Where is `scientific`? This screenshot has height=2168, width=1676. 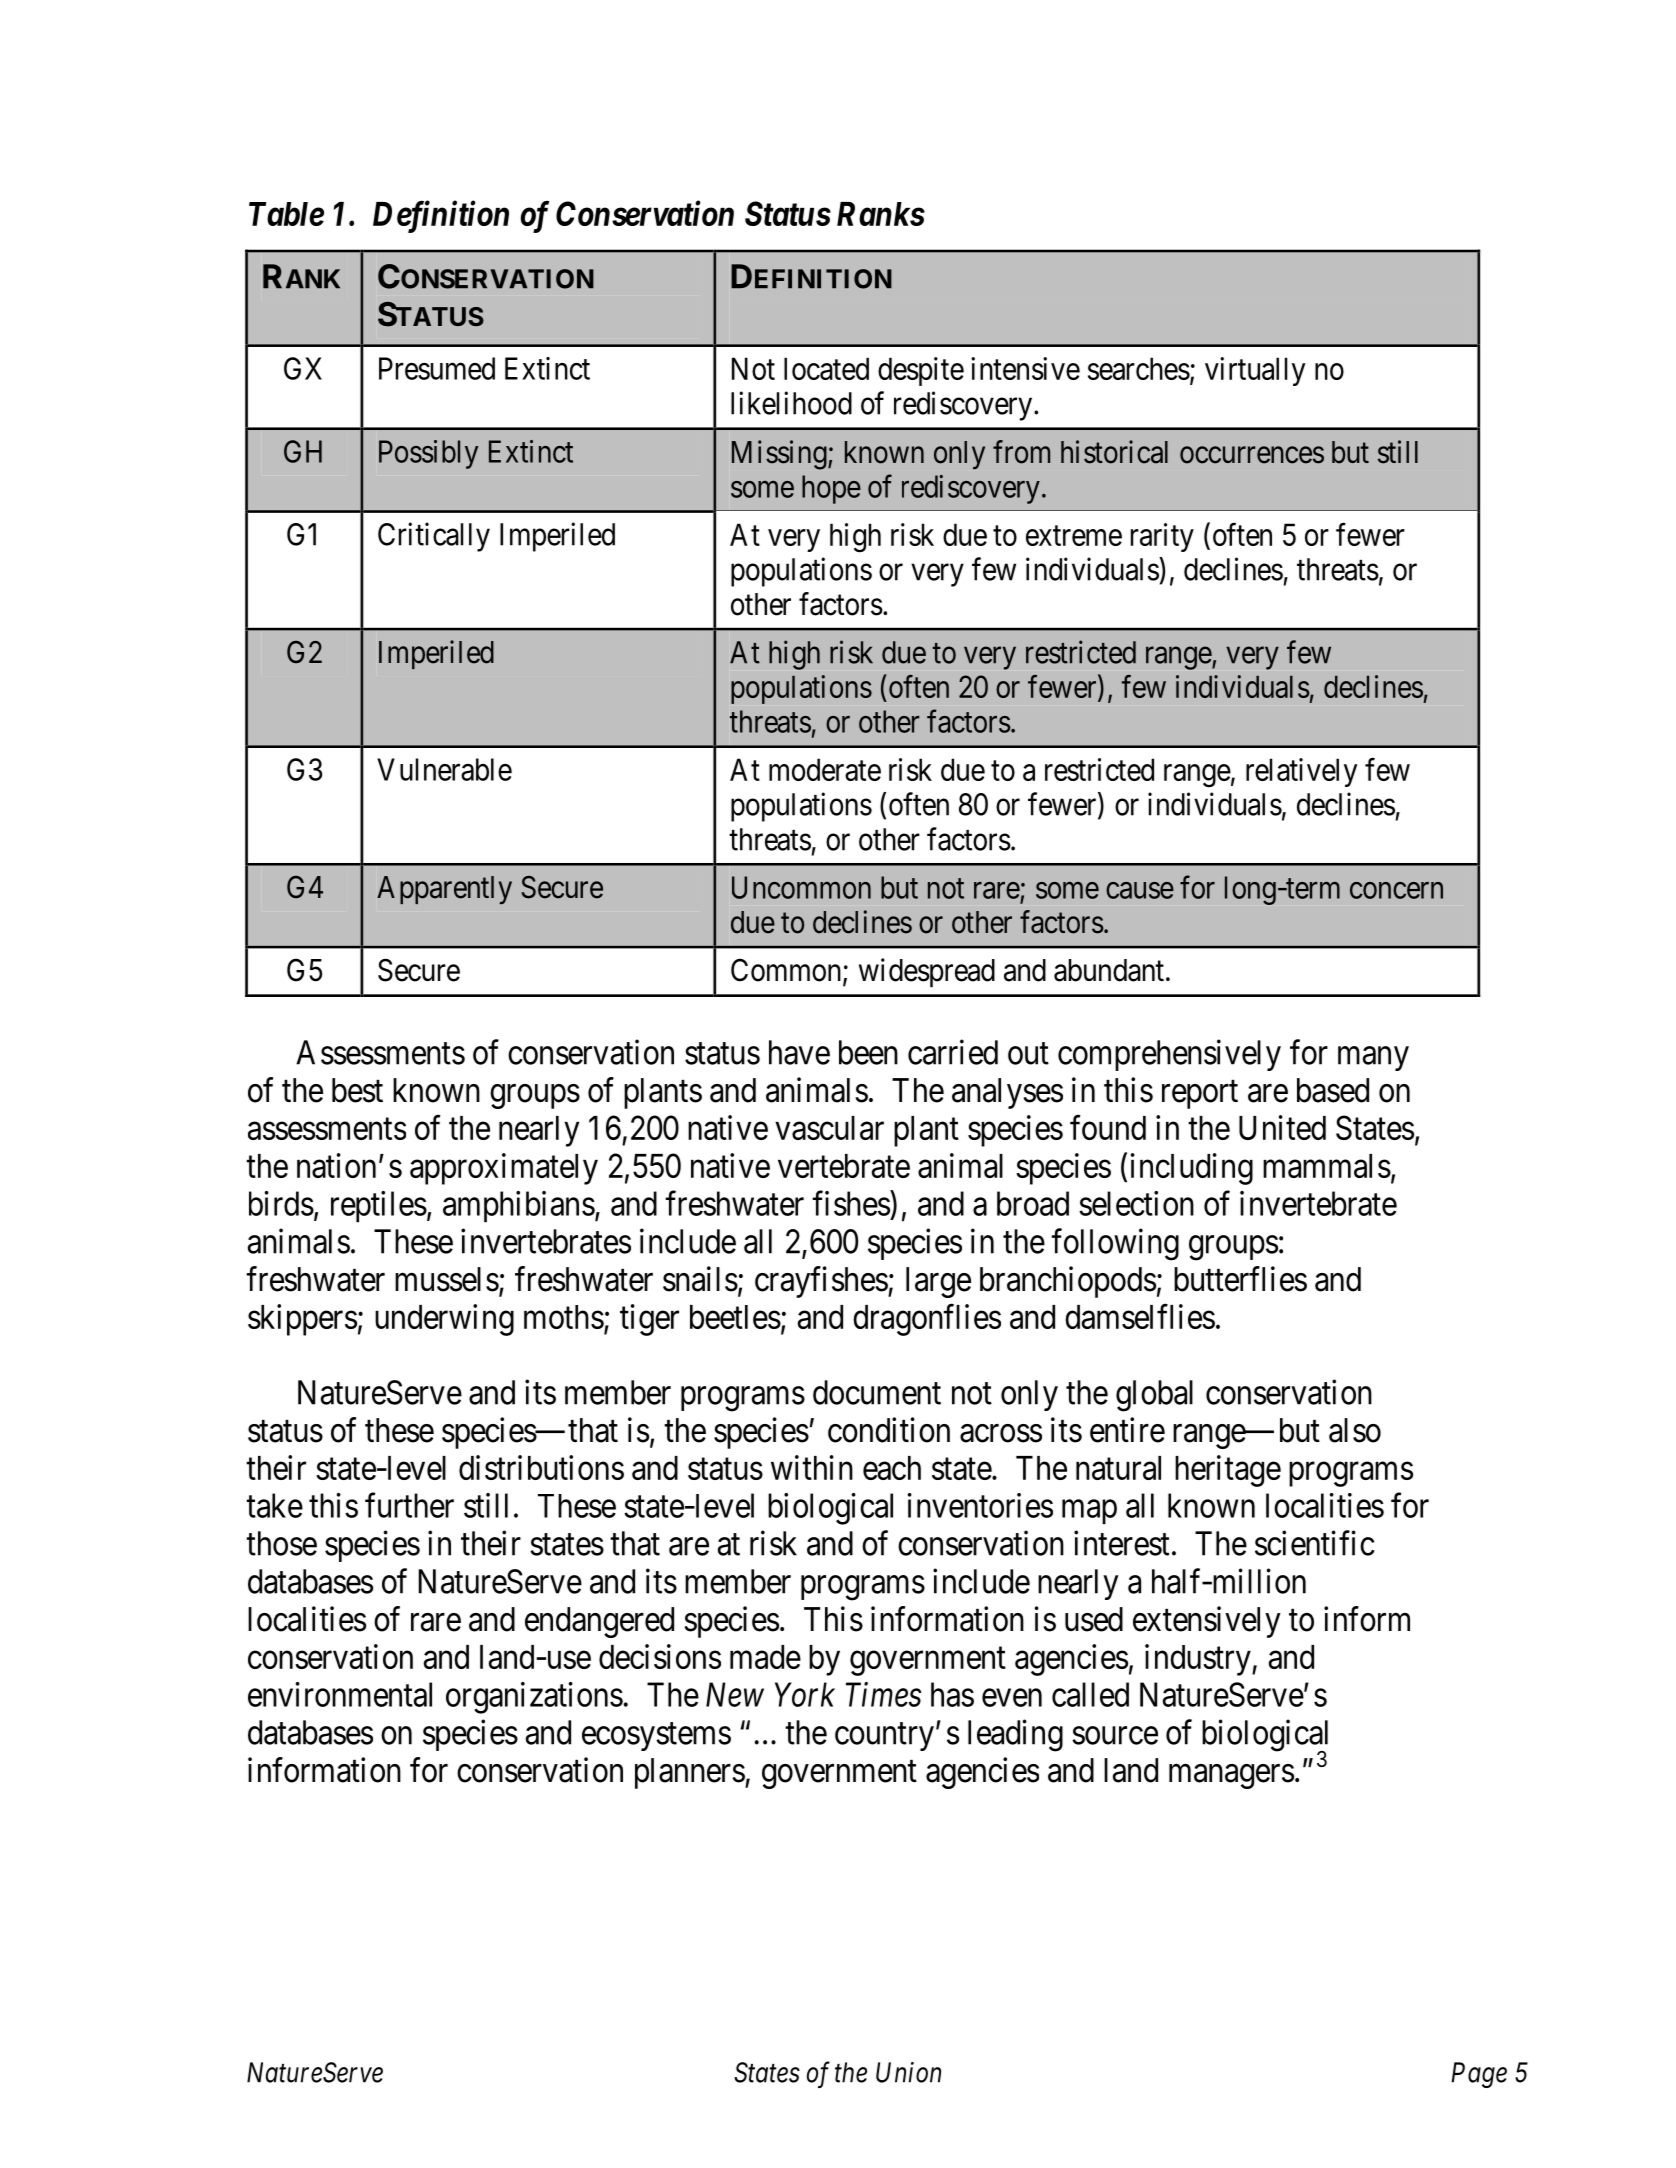
scientific is located at coordinates (1315, 1543).
